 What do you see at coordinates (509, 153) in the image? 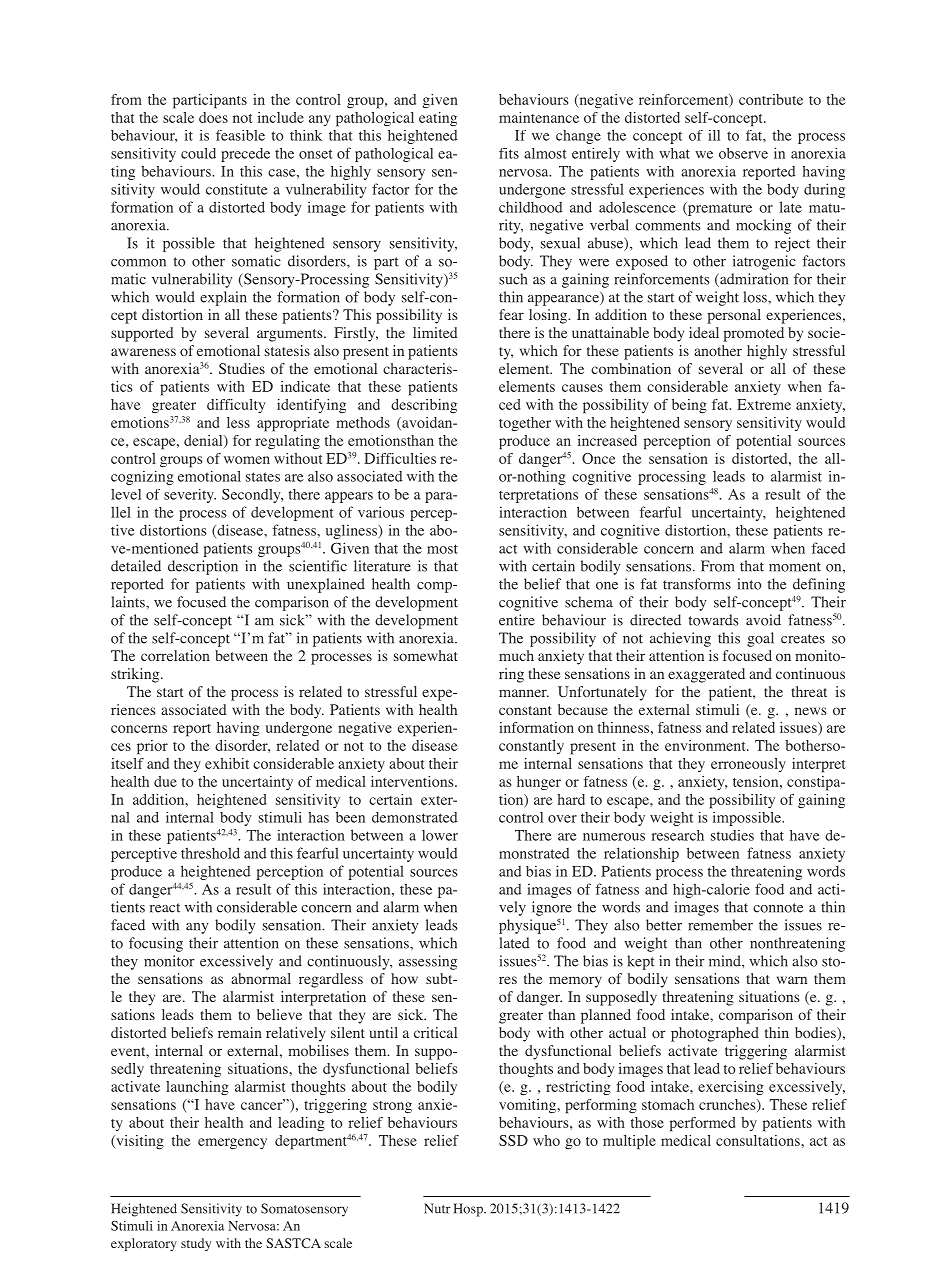
I see `fits` at bounding box center [509, 153].
